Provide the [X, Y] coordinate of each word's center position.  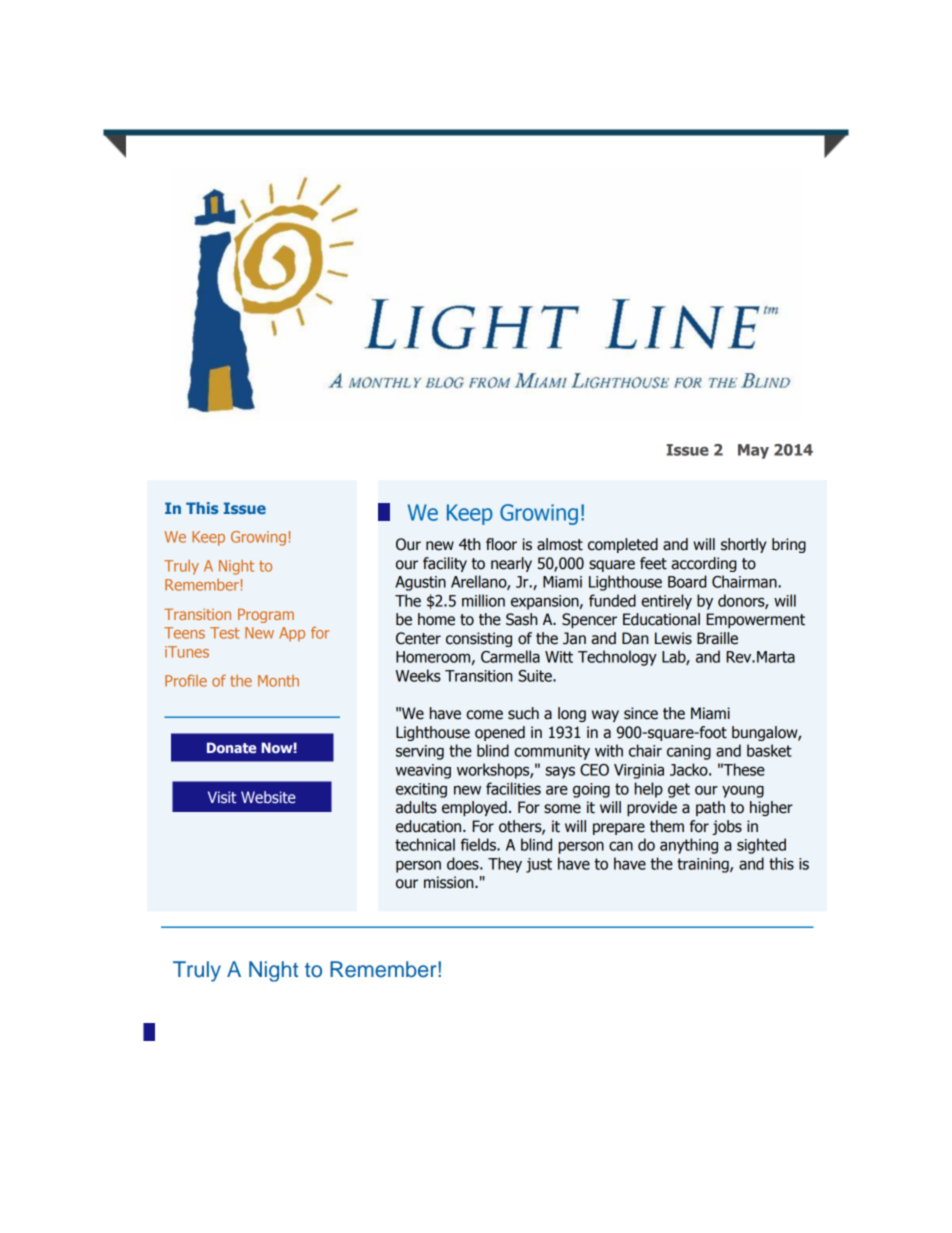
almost [560, 544]
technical [425, 844]
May [753, 451]
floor [501, 544]
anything [689, 846]
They [505, 865]
